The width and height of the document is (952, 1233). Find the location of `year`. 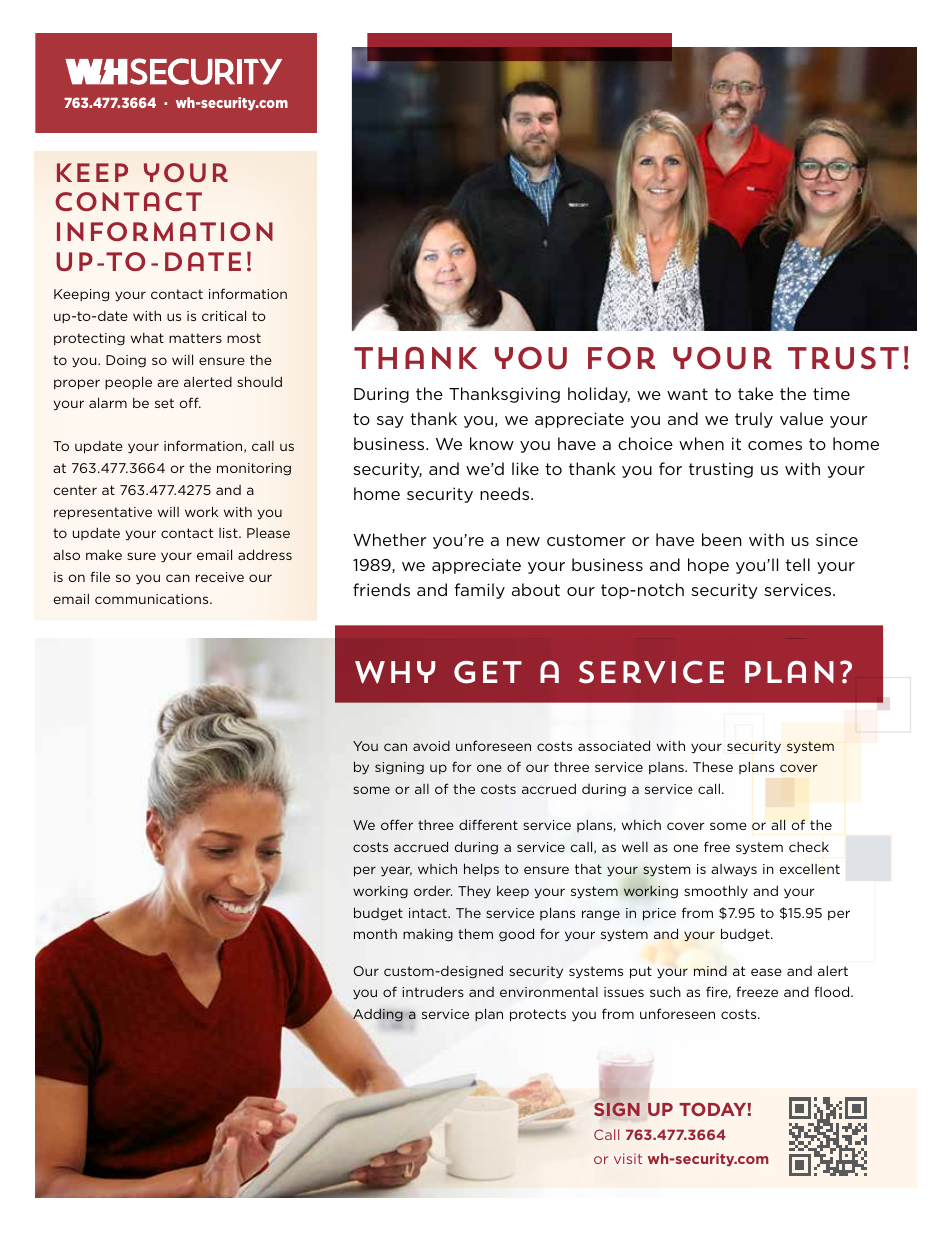

year is located at coordinates (396, 871).
